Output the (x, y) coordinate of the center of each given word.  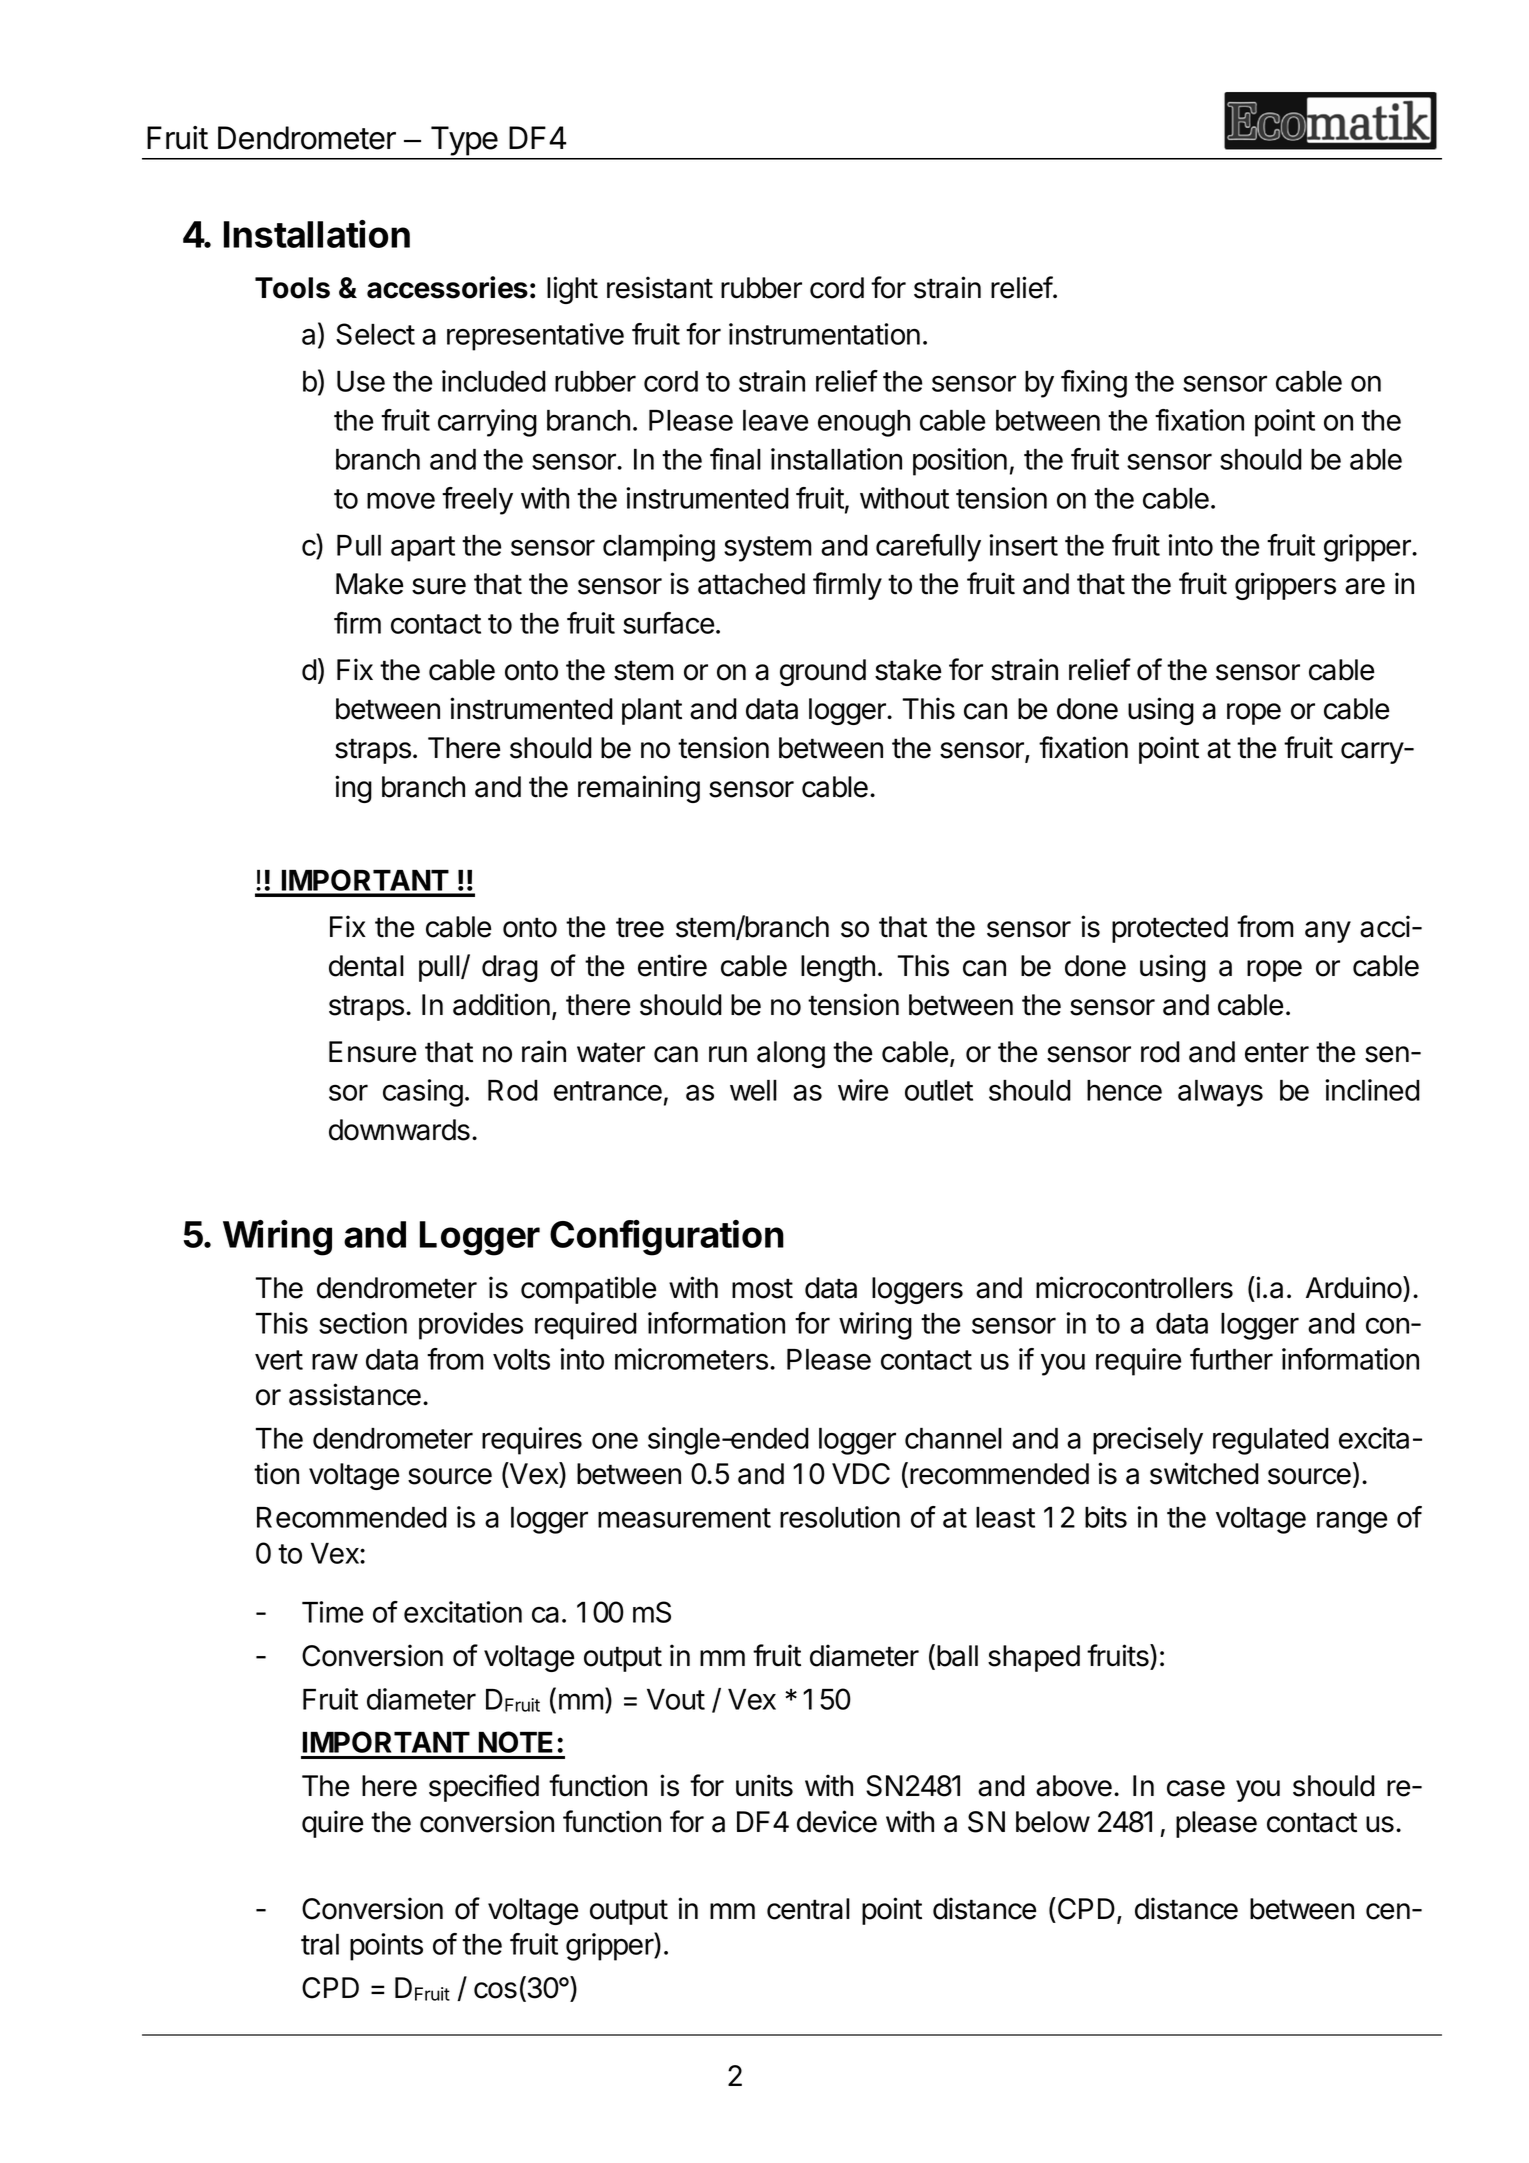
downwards (399, 1130)
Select (375, 334)
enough (864, 423)
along (791, 1054)
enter (1277, 1052)
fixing (1094, 384)
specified (484, 1788)
